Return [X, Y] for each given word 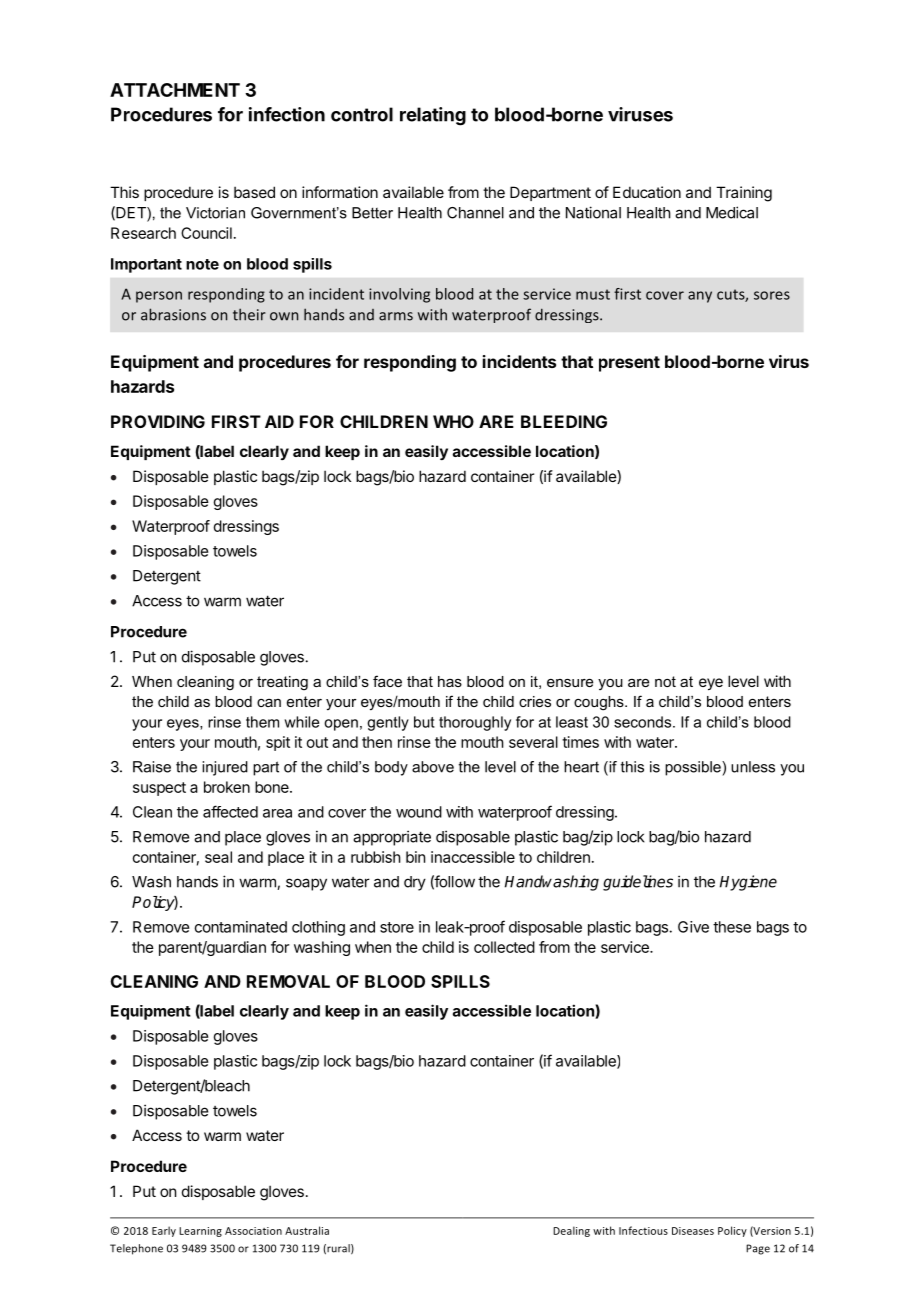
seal [218, 857]
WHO [453, 421]
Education [647, 192]
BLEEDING [564, 421]
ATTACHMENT [175, 90]
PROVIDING [158, 421]
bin [415, 857]
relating [433, 116]
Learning [200, 1232]
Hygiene [748, 883]
